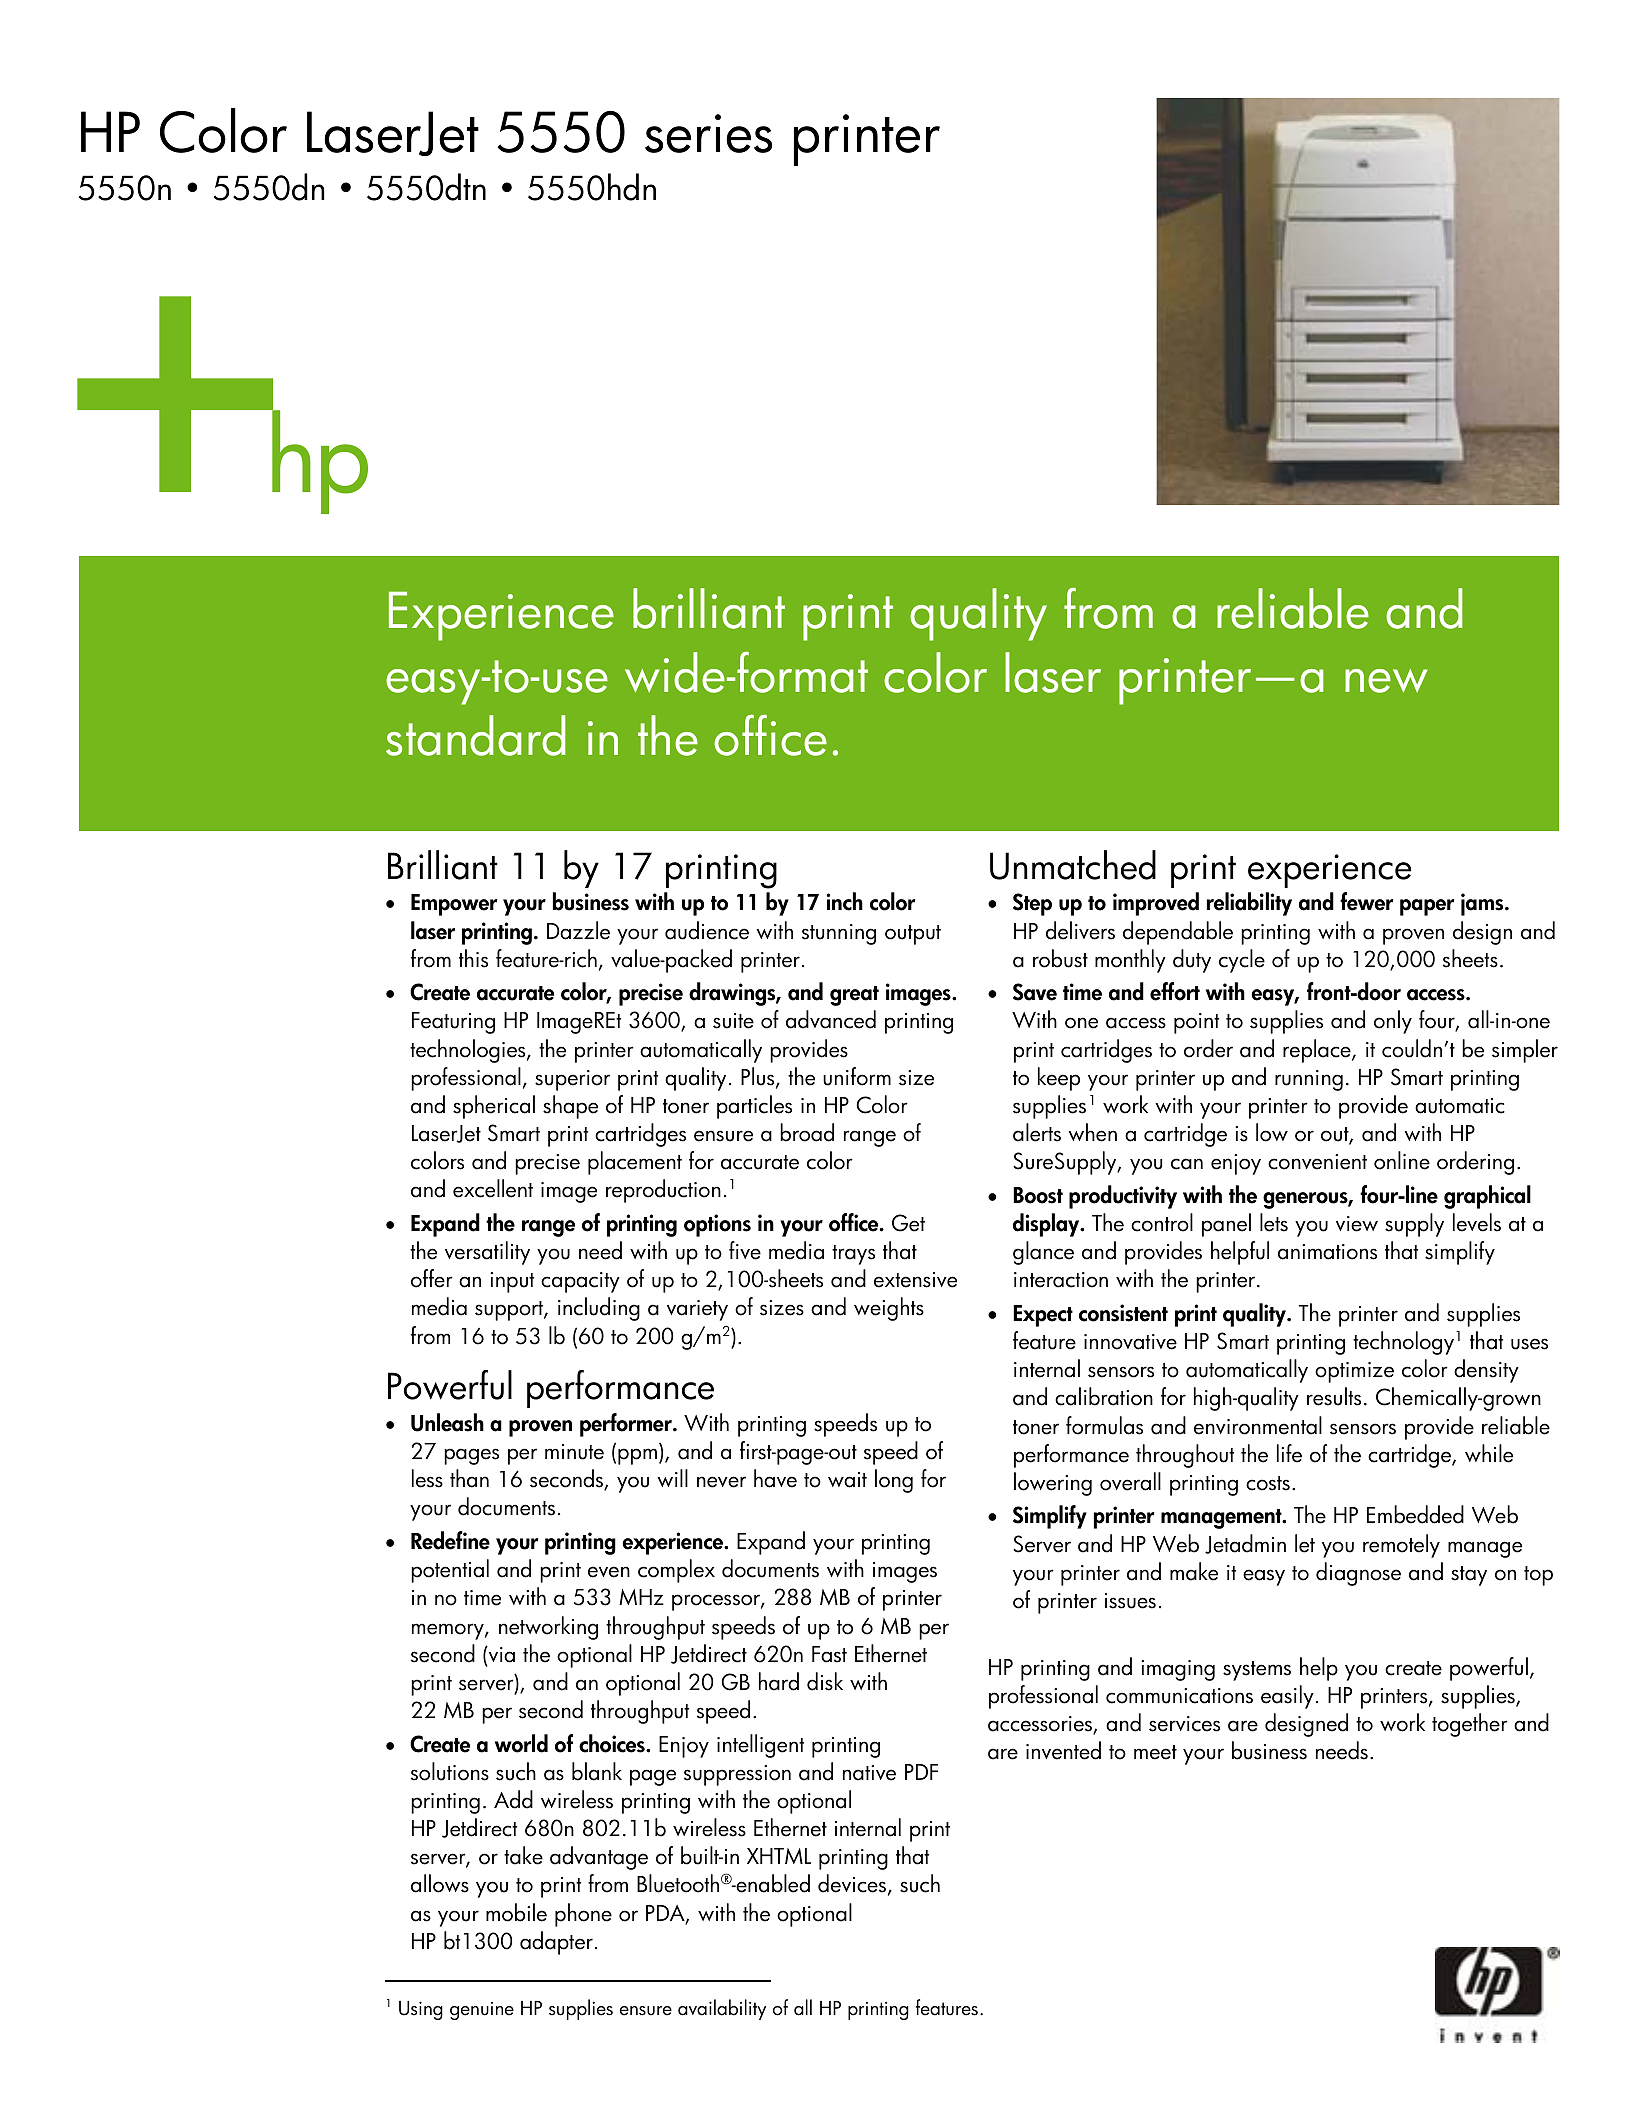 This image has width=1638, height=2120. Describe the element at coordinates (1043, 1316) in the image. I see `Expect` at that location.
